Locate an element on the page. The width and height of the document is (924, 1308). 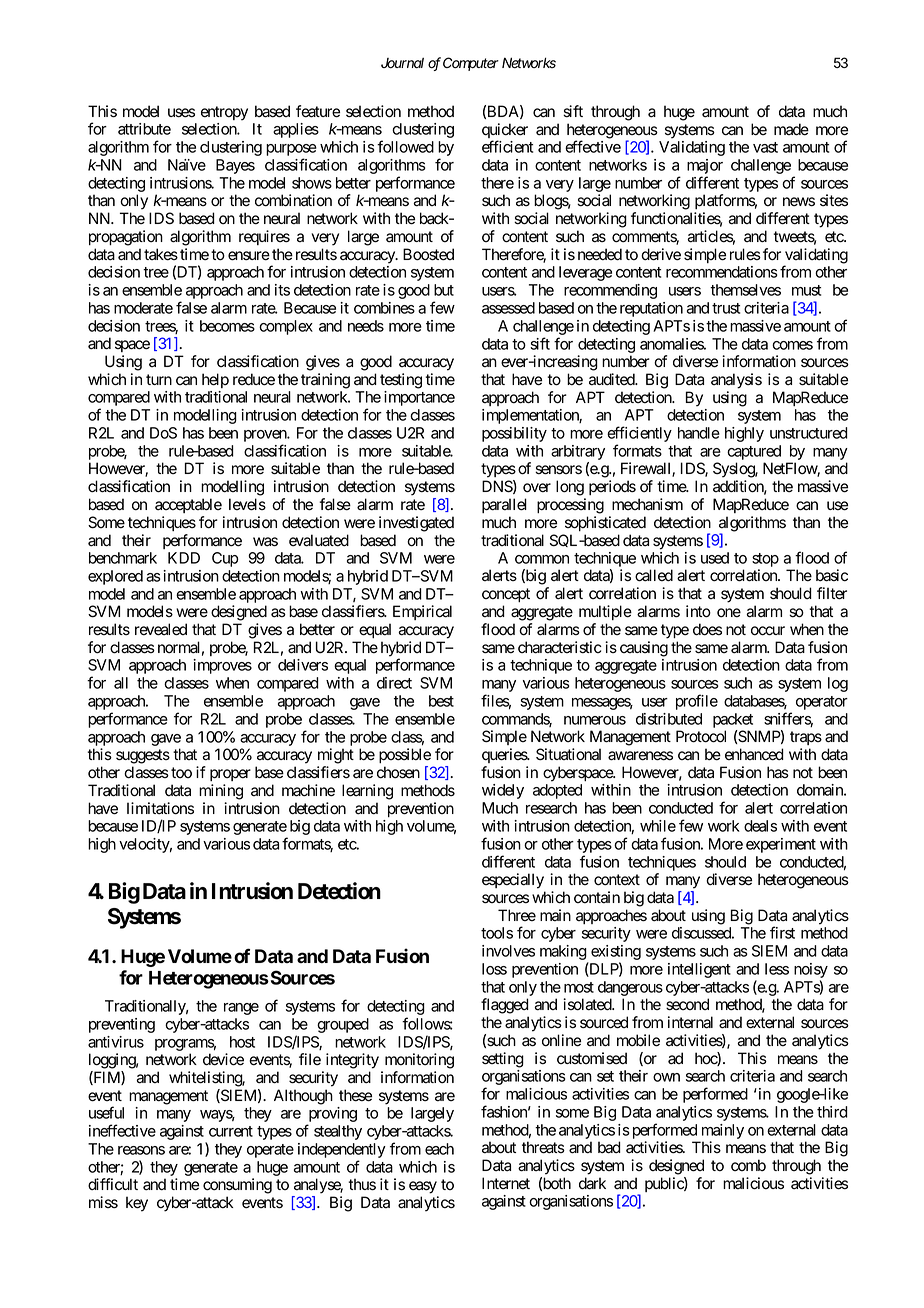
Computer is located at coordinates (471, 64).
